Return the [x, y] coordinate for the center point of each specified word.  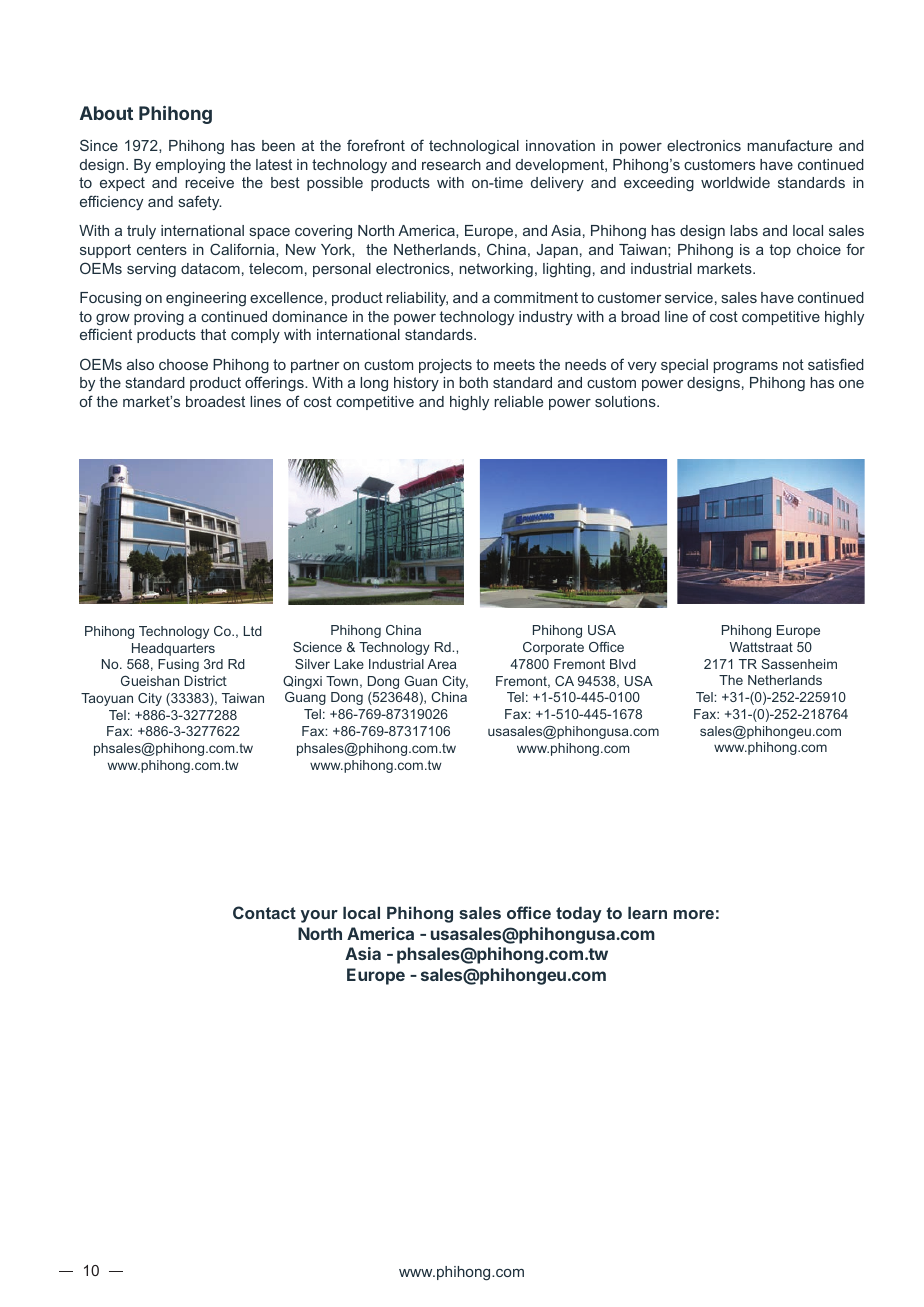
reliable [518, 401]
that [213, 334]
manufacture [790, 145]
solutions [626, 401]
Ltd [253, 631]
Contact [264, 912]
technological [474, 147]
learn [647, 912]
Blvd [623, 664]
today [579, 914]
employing [190, 166]
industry [546, 318]
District [205, 680]
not [793, 364]
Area [442, 664]
